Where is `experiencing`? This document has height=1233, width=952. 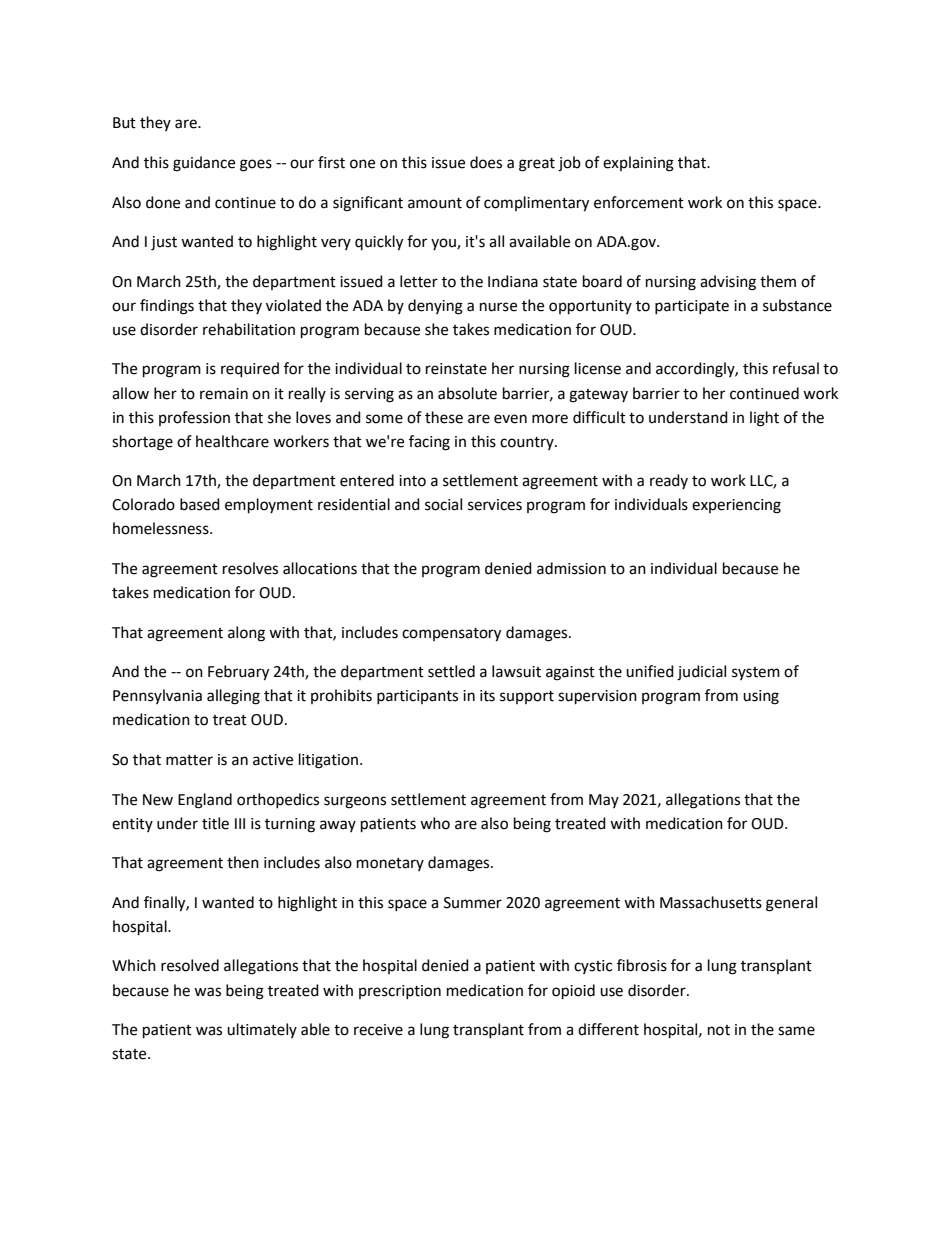
experiencing is located at coordinates (736, 506).
